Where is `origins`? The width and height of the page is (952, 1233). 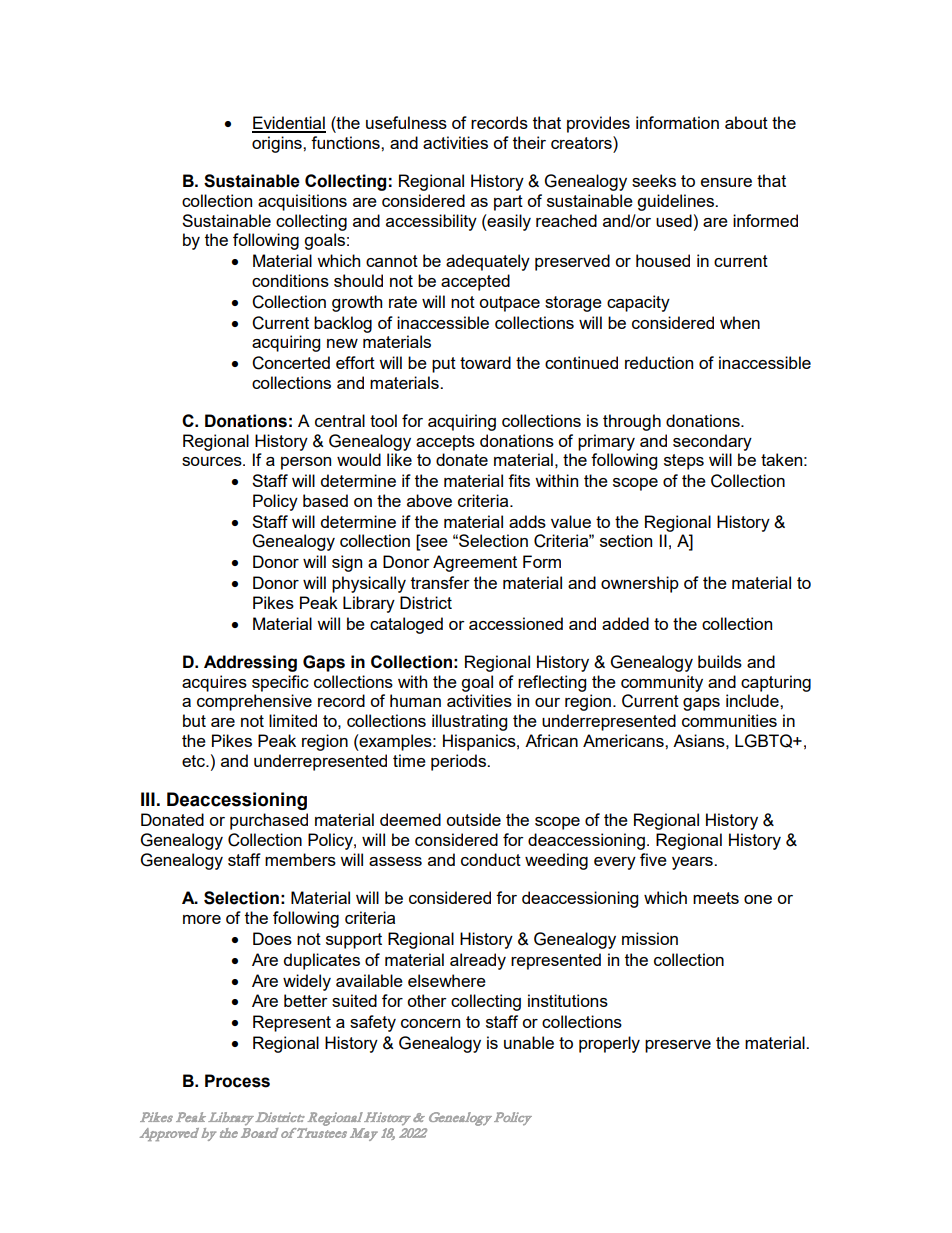
origins is located at coordinates (278, 144).
